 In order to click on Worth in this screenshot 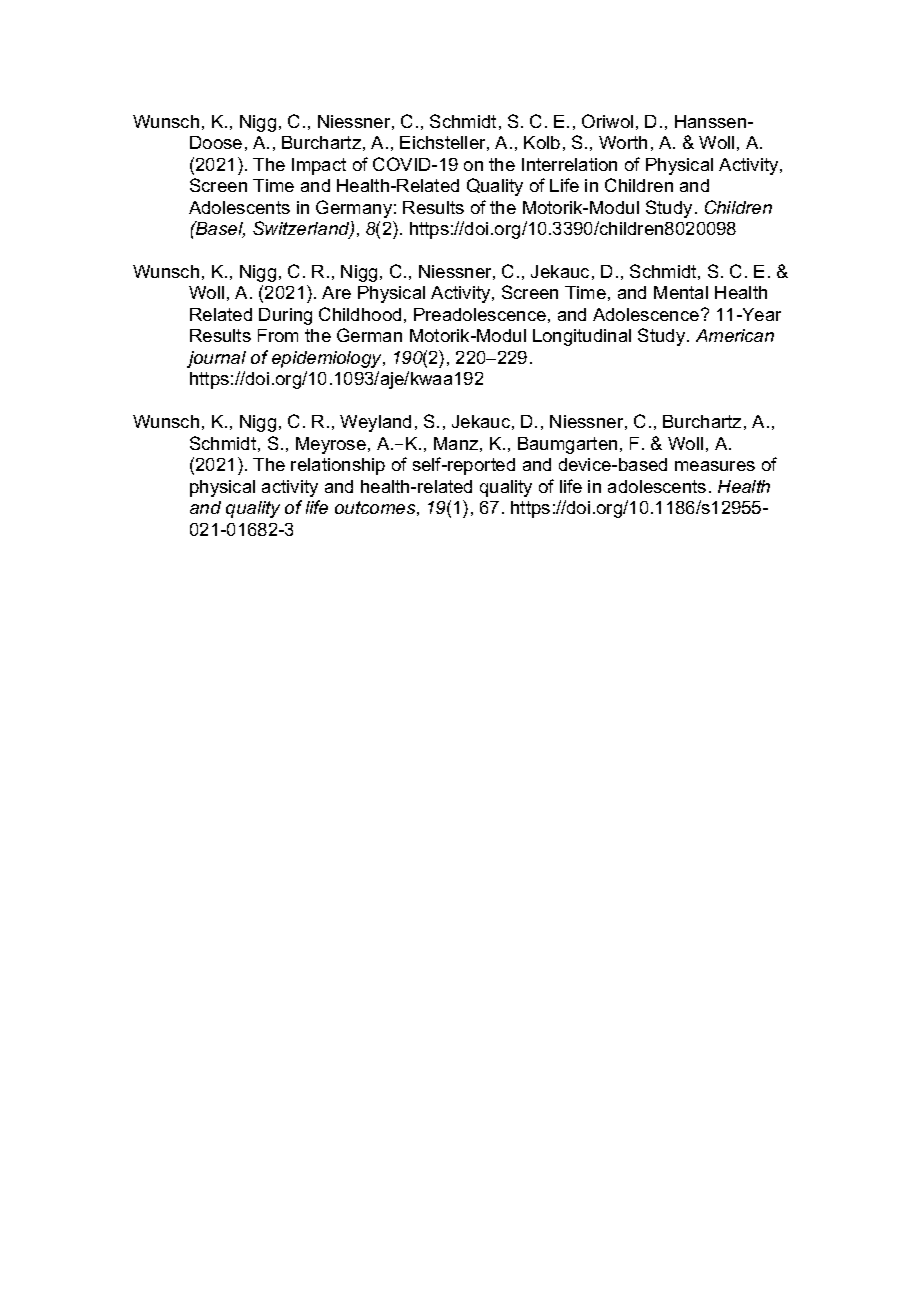, I will do `click(623, 142)`.
